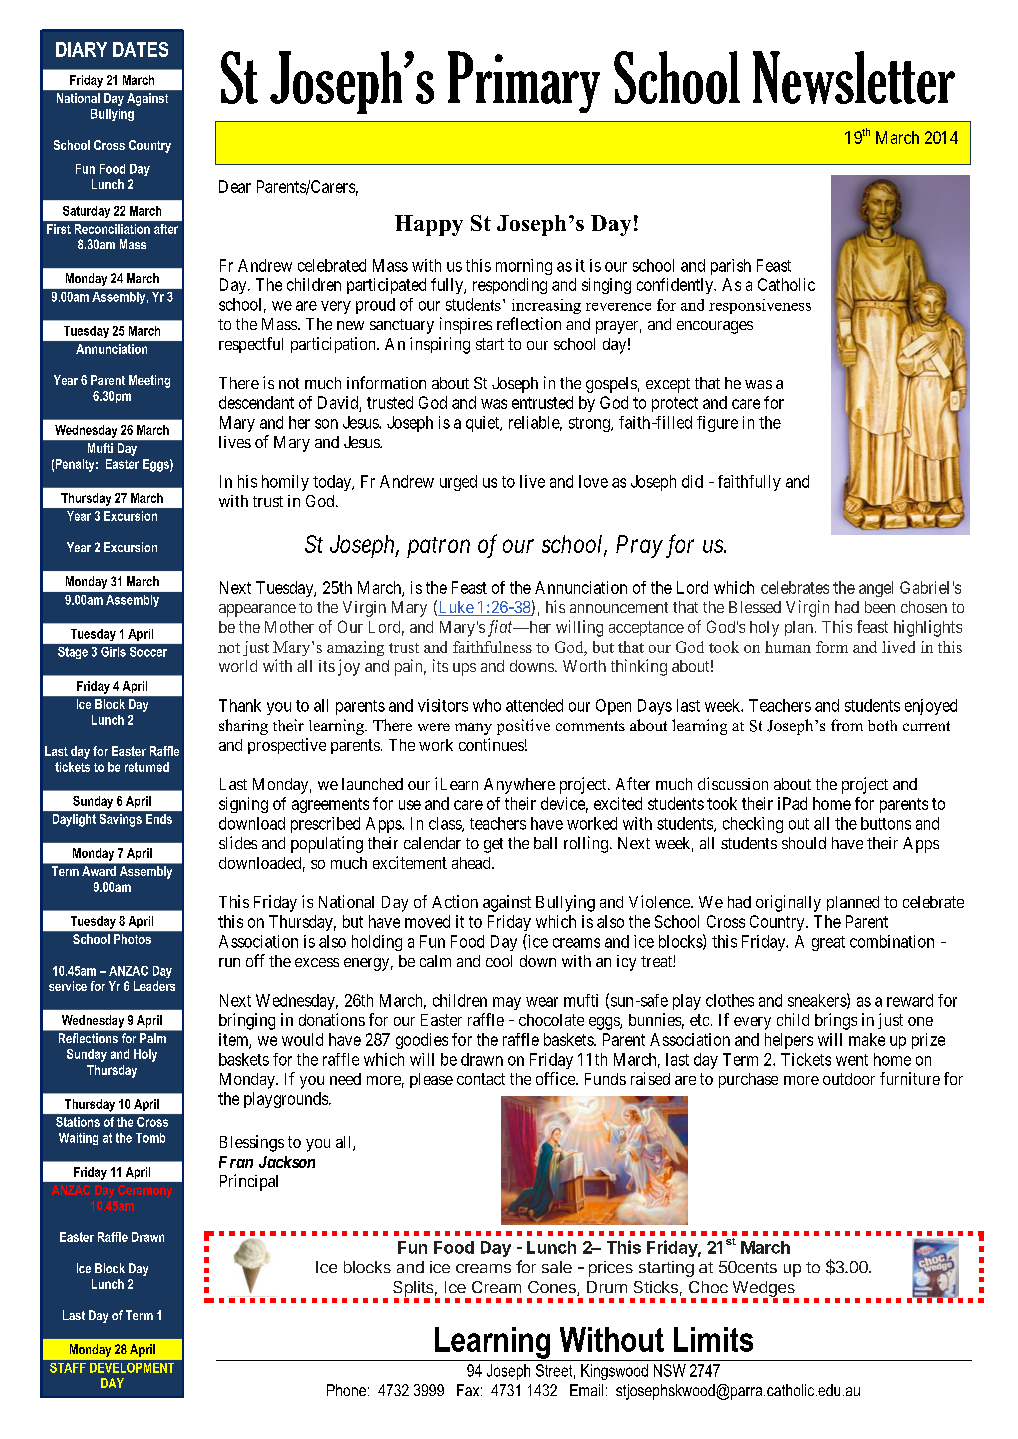 This screenshot has width=1018, height=1439. Describe the element at coordinates (876, 589) in the screenshot. I see `angel` at that location.
